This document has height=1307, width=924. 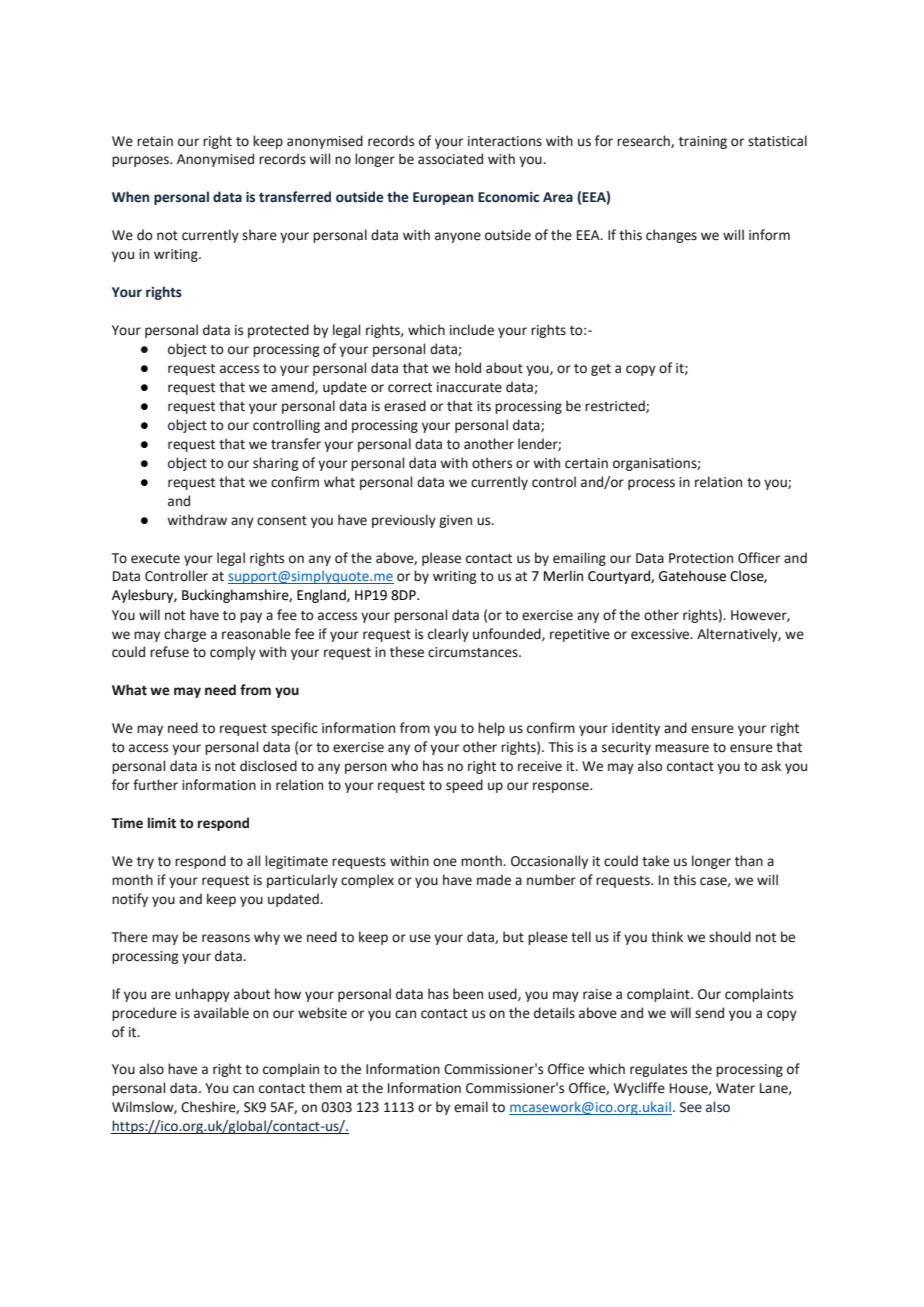 I want to click on retain, so click(x=155, y=141).
